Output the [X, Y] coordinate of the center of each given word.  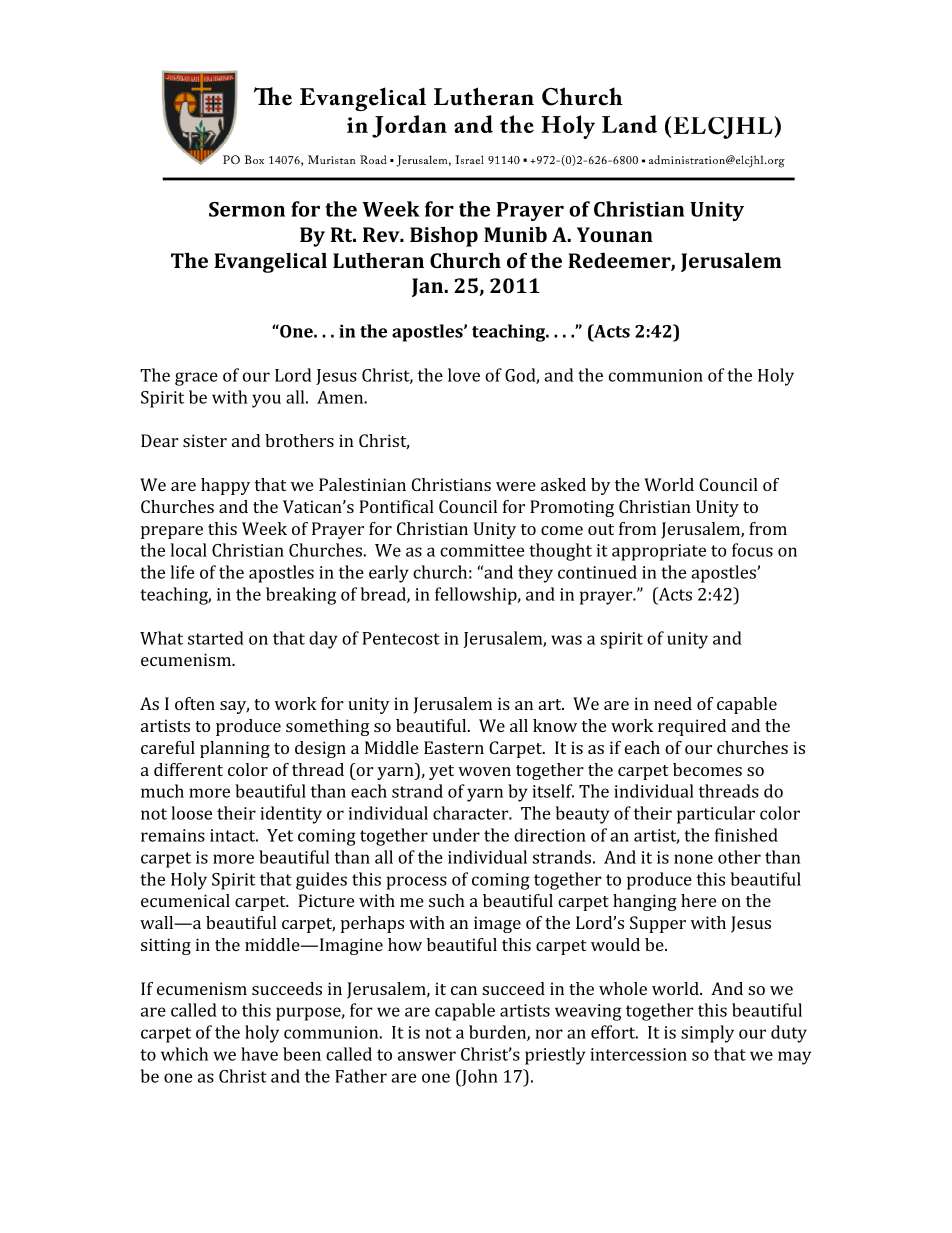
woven [484, 771]
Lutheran [378, 260]
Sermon [247, 209]
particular [716, 815]
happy [225, 486]
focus [752, 550]
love [464, 375]
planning [235, 749]
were [516, 486]
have [259, 1054]
